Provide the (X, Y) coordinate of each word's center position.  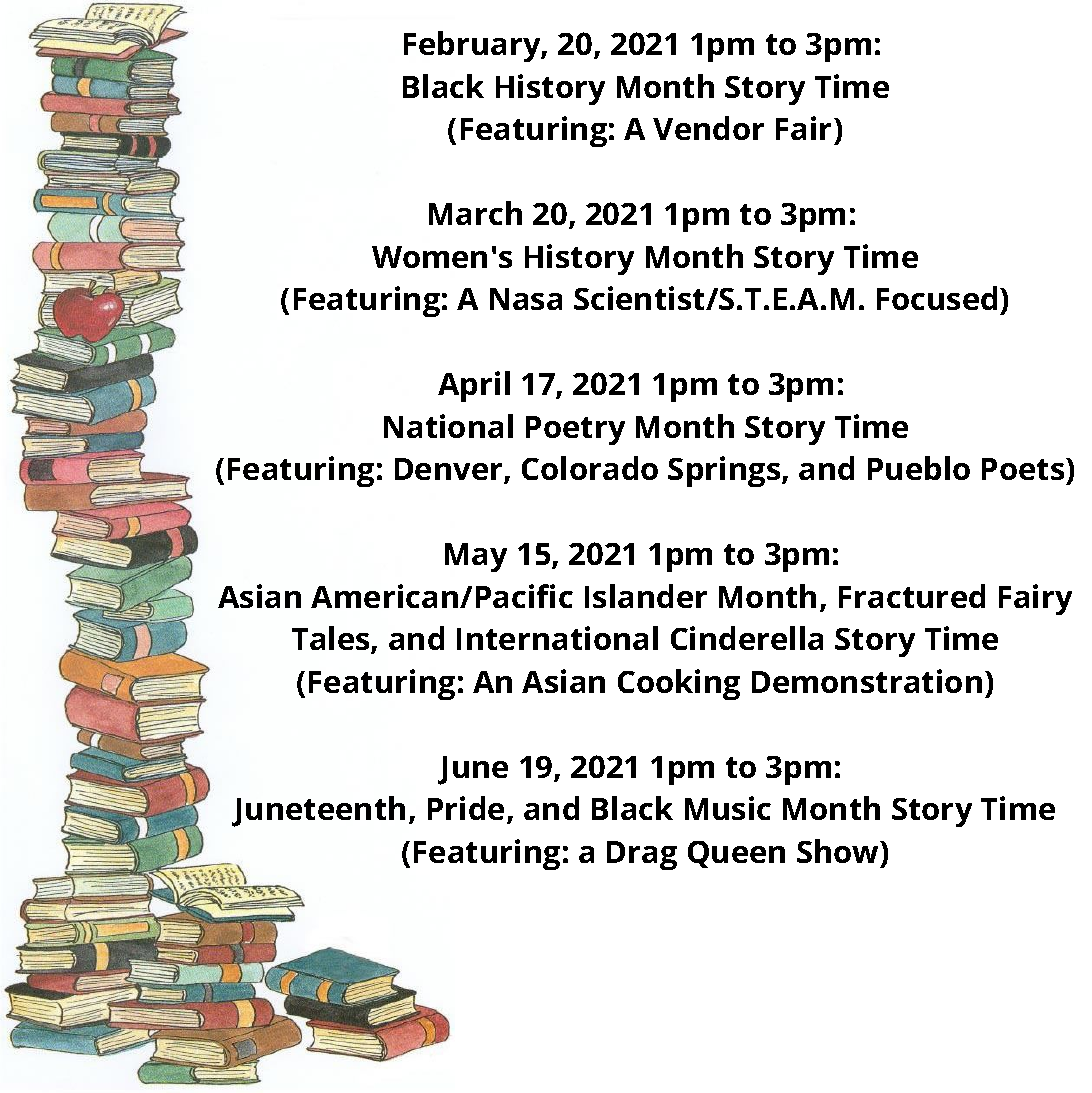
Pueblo (919, 468)
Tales (332, 639)
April (474, 386)
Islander (646, 596)
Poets (1024, 469)
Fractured (912, 596)
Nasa (526, 299)
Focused (937, 298)
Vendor (708, 128)
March (475, 213)
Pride (466, 808)
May (476, 557)
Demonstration (867, 681)
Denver (450, 470)
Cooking (679, 684)
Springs (725, 471)
